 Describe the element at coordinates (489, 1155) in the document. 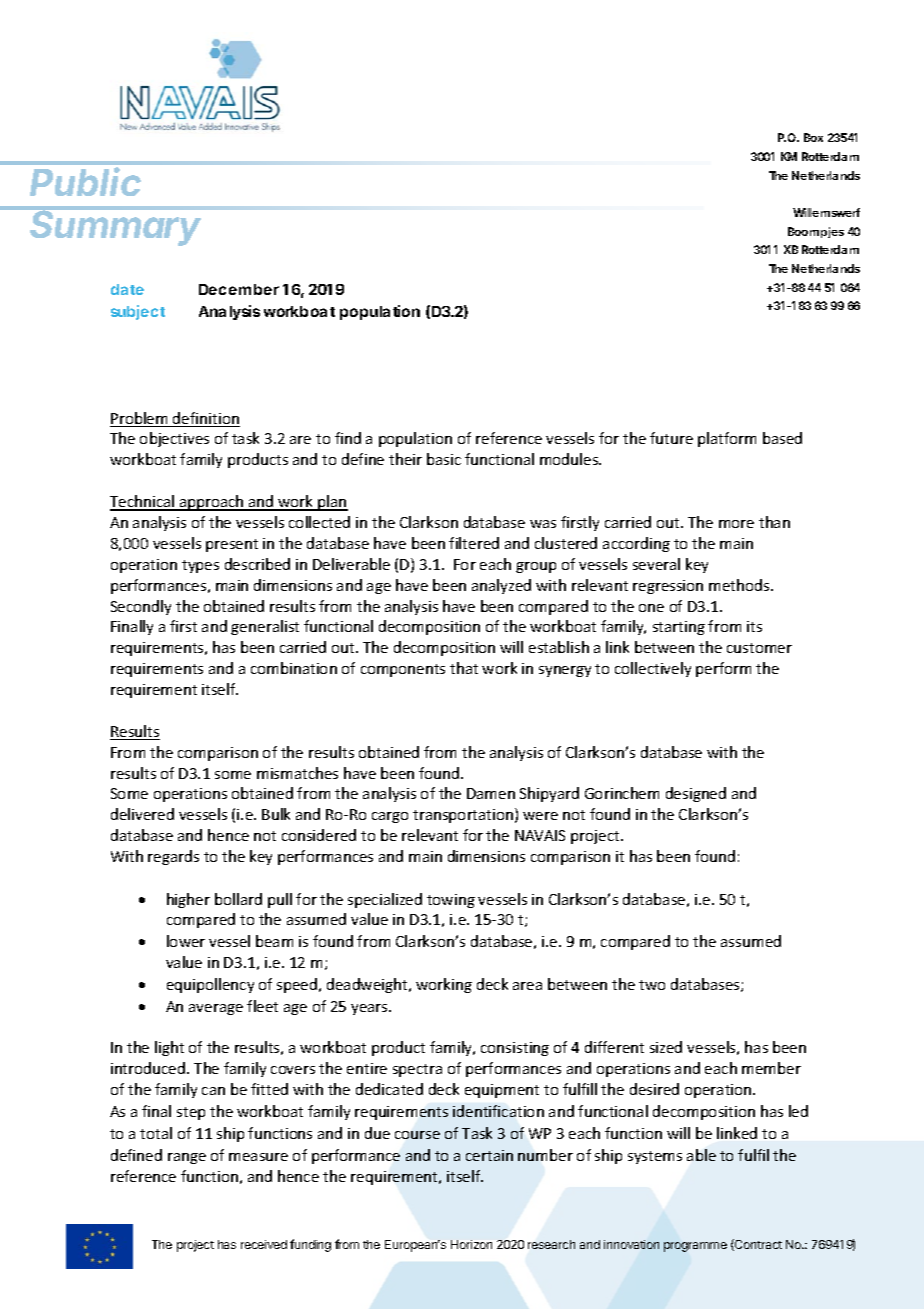

I see `certain` at that location.
